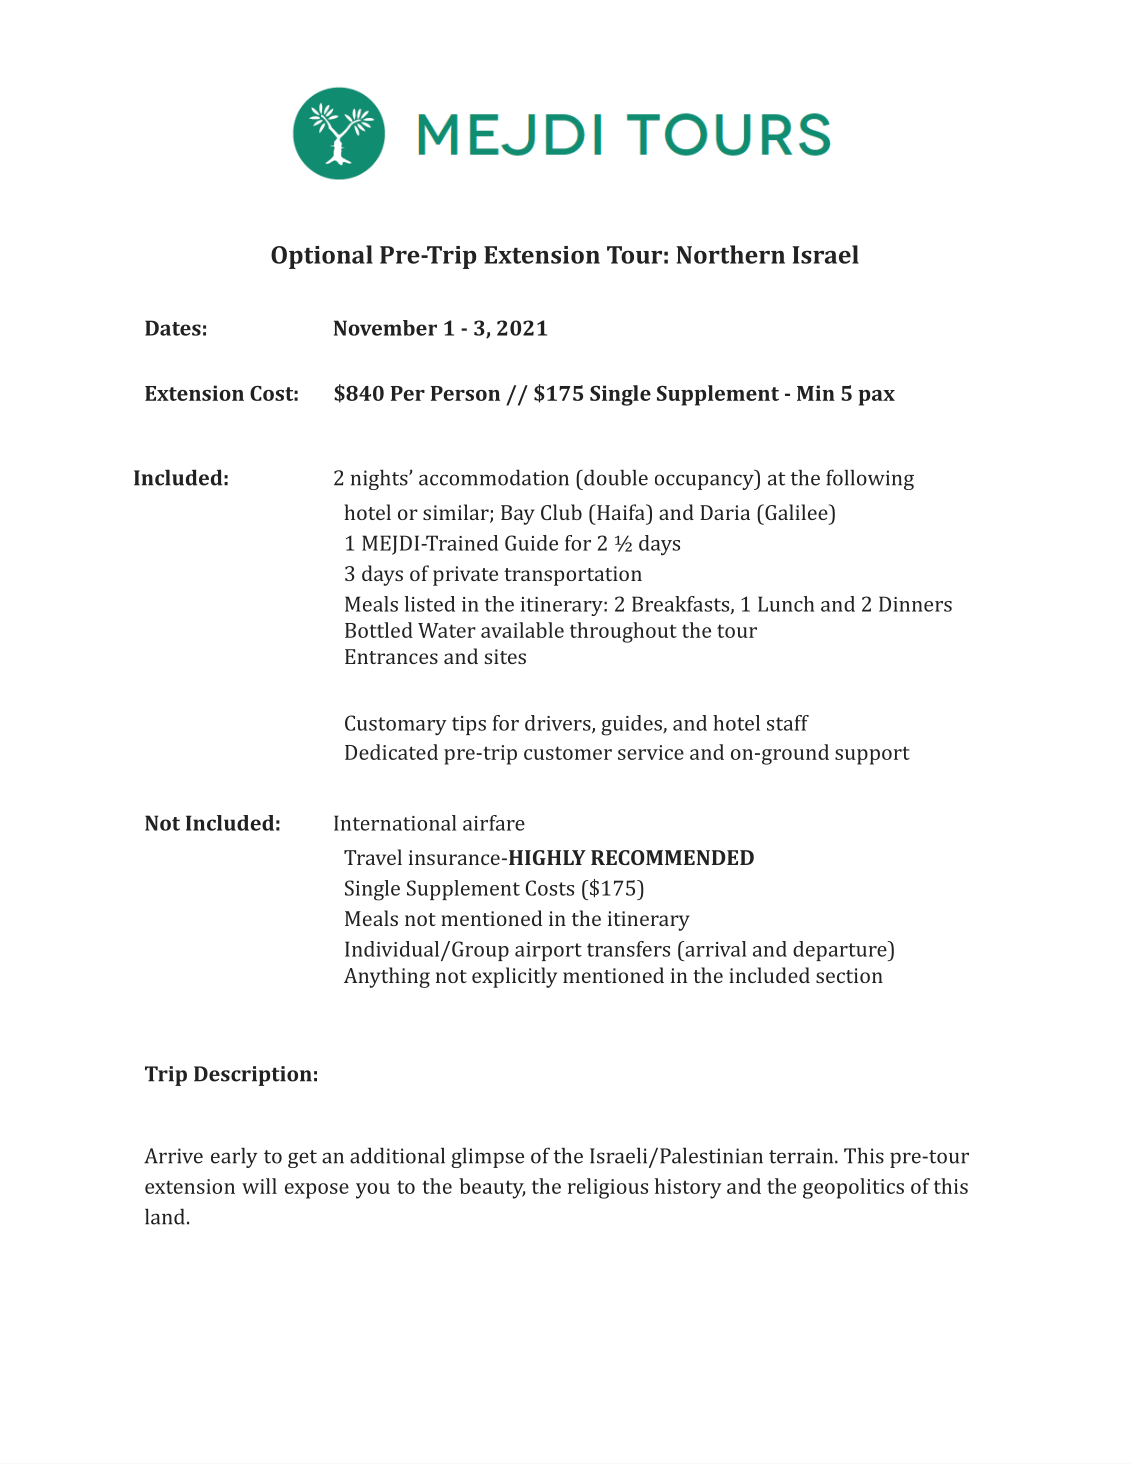 This screenshot has height=1464, width=1131. Describe the element at coordinates (548, 951) in the screenshot. I see `airport` at that location.
